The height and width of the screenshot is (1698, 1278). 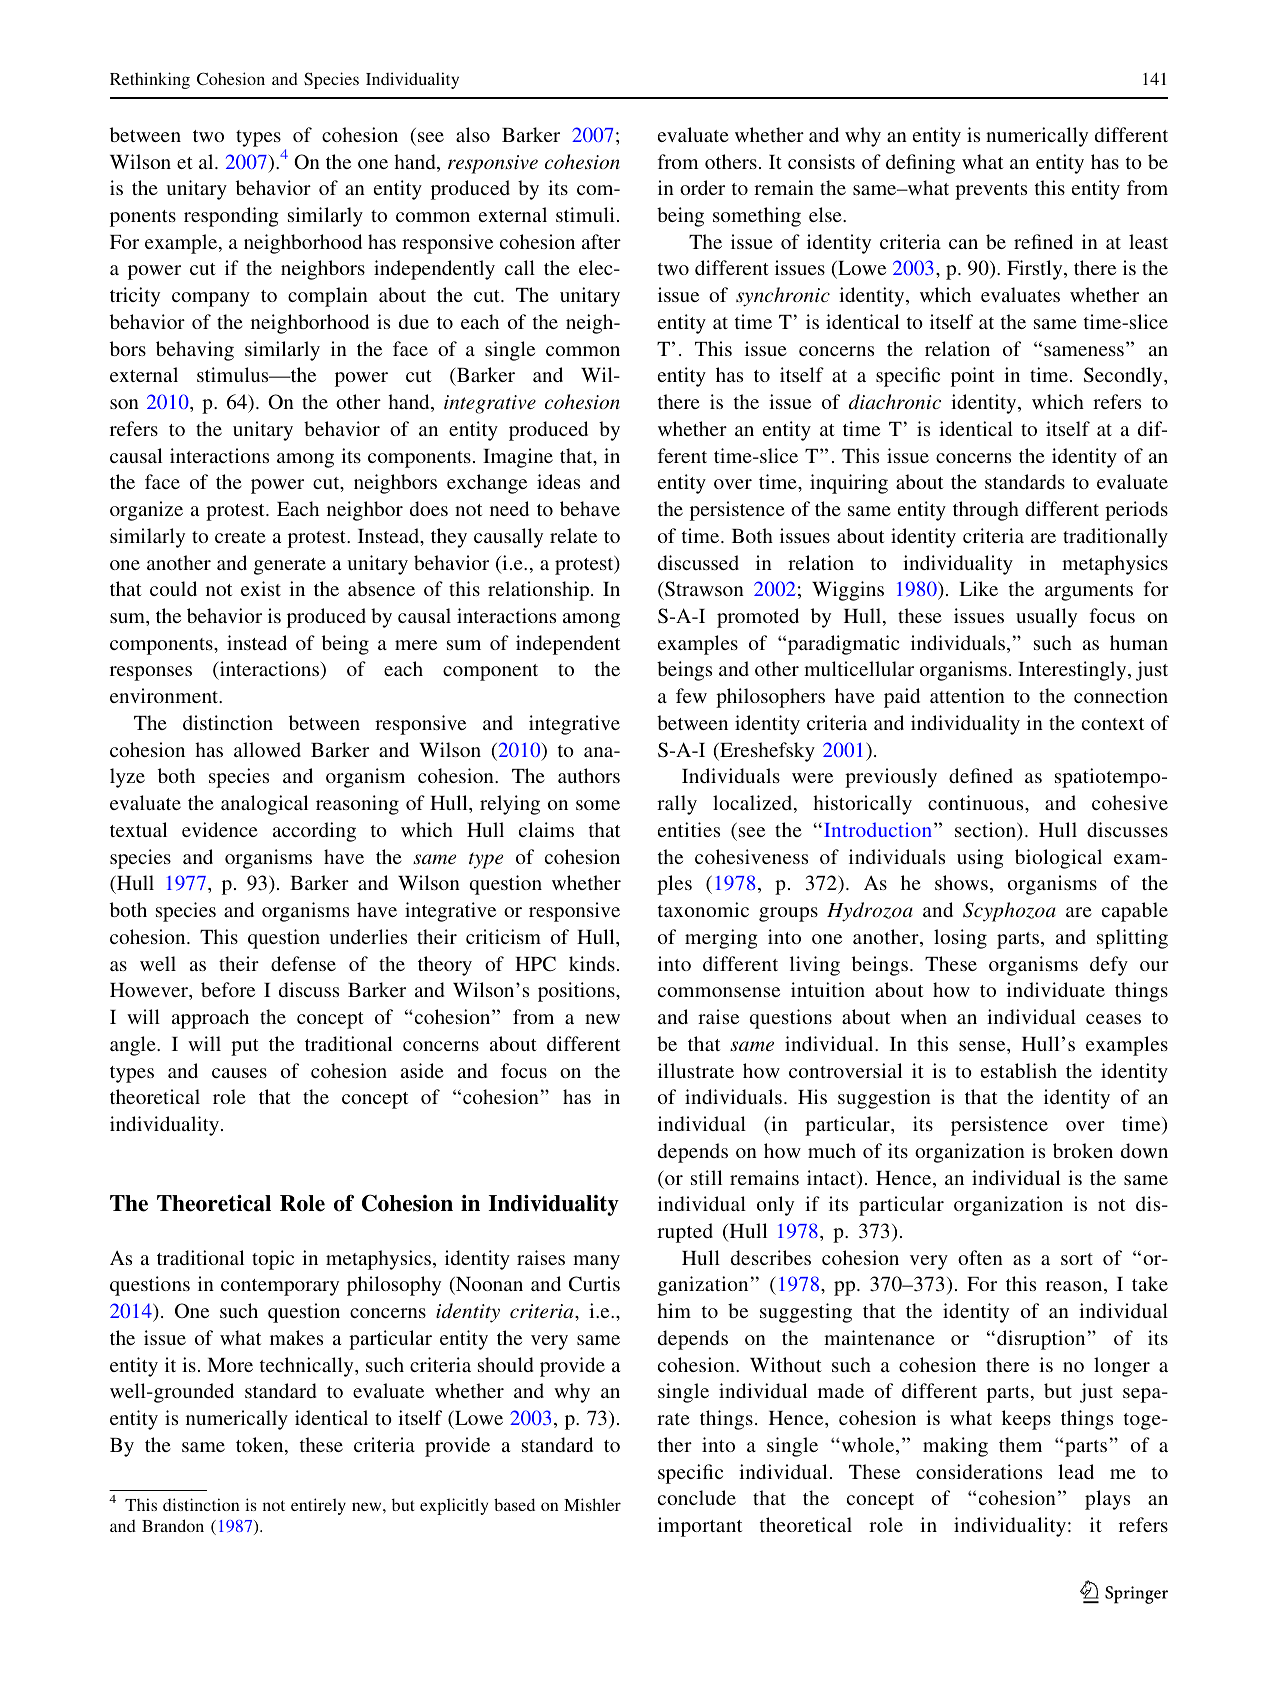 What do you see at coordinates (1076, 1471) in the screenshot?
I see `lead` at bounding box center [1076, 1471].
